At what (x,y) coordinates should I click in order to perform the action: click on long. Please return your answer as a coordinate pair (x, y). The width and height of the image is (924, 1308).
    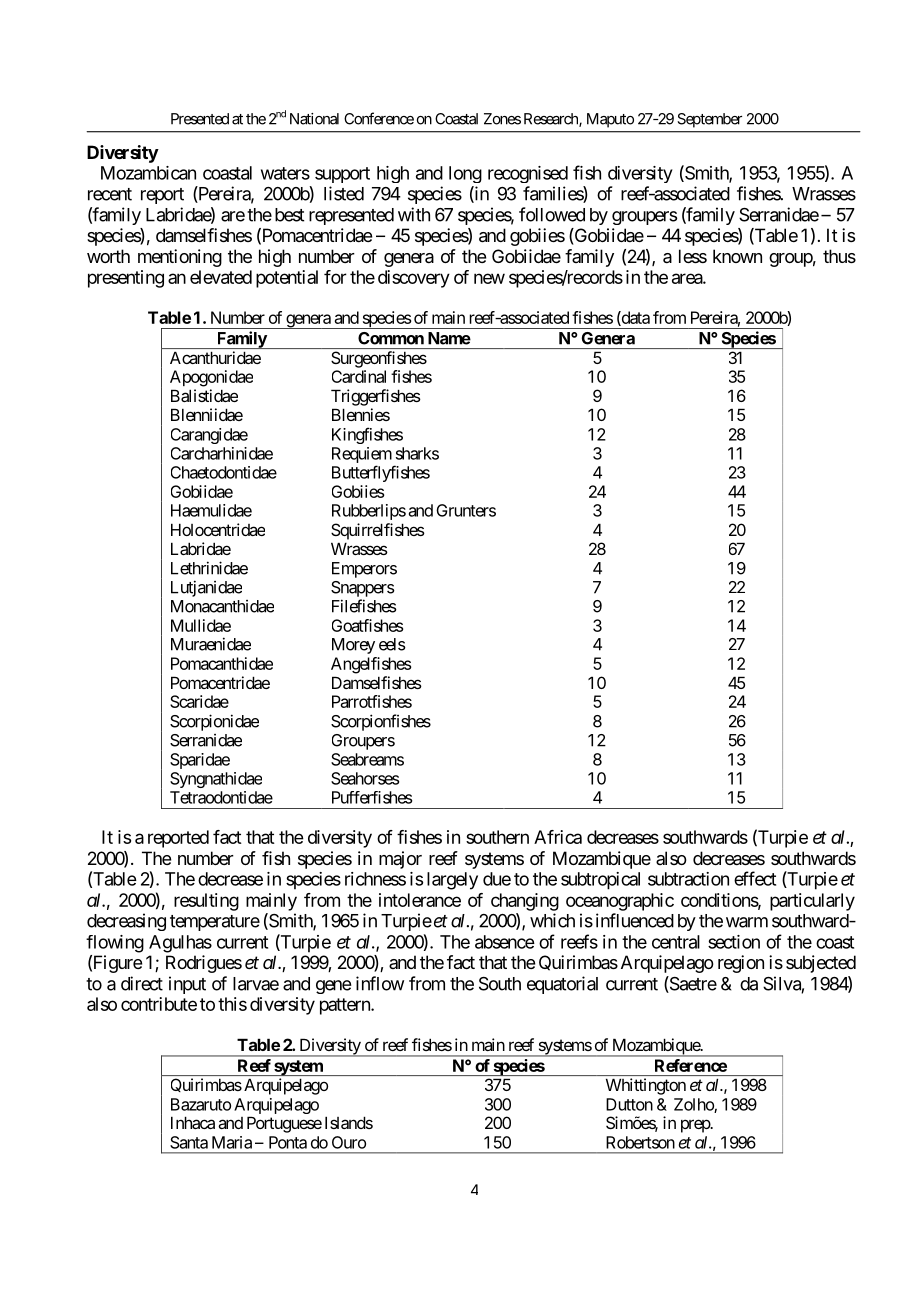
    Looking at the image, I should click on (465, 174).
